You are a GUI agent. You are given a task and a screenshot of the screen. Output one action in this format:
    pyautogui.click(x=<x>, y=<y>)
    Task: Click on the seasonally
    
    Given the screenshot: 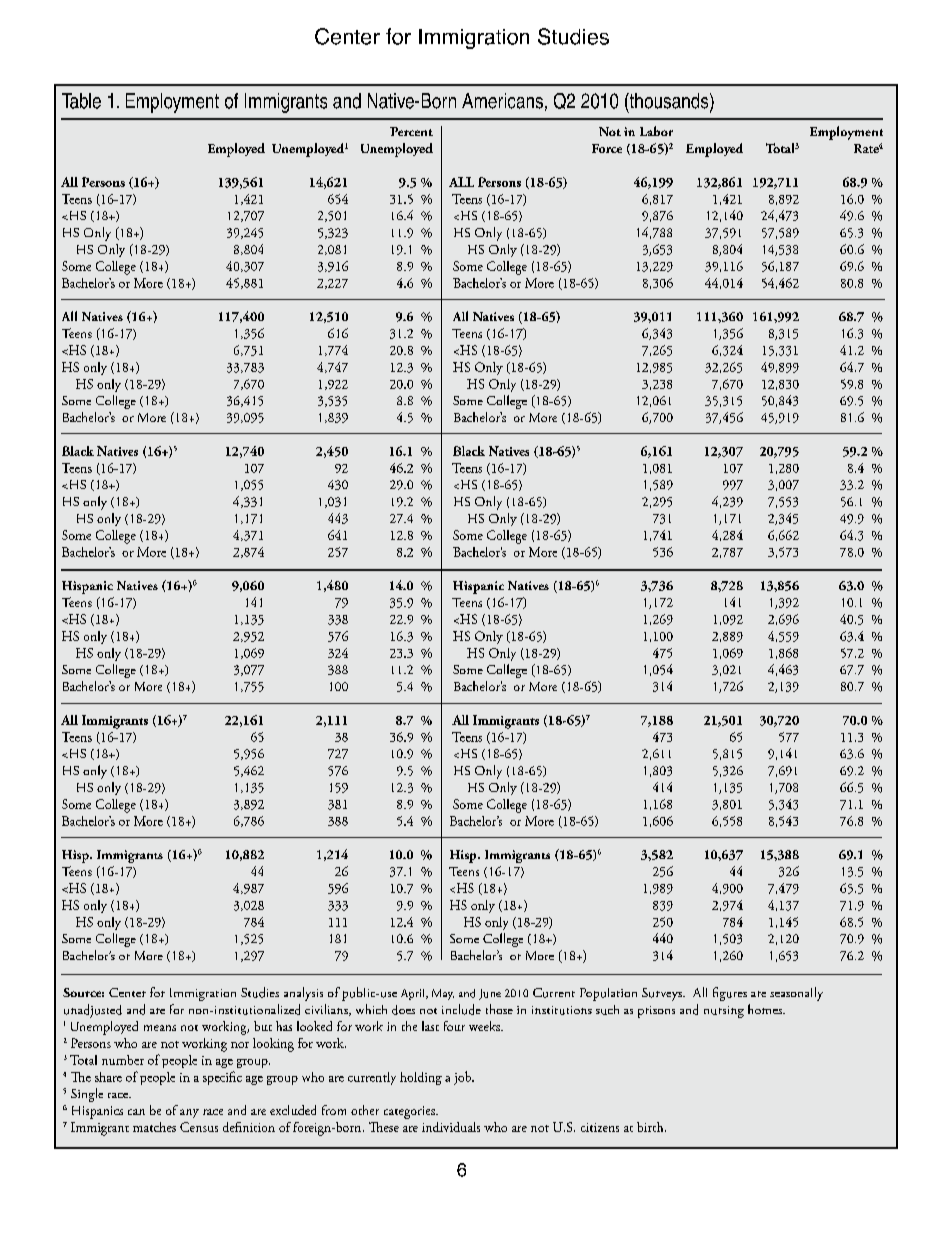 What is the action you would take?
    pyautogui.click(x=796, y=994)
